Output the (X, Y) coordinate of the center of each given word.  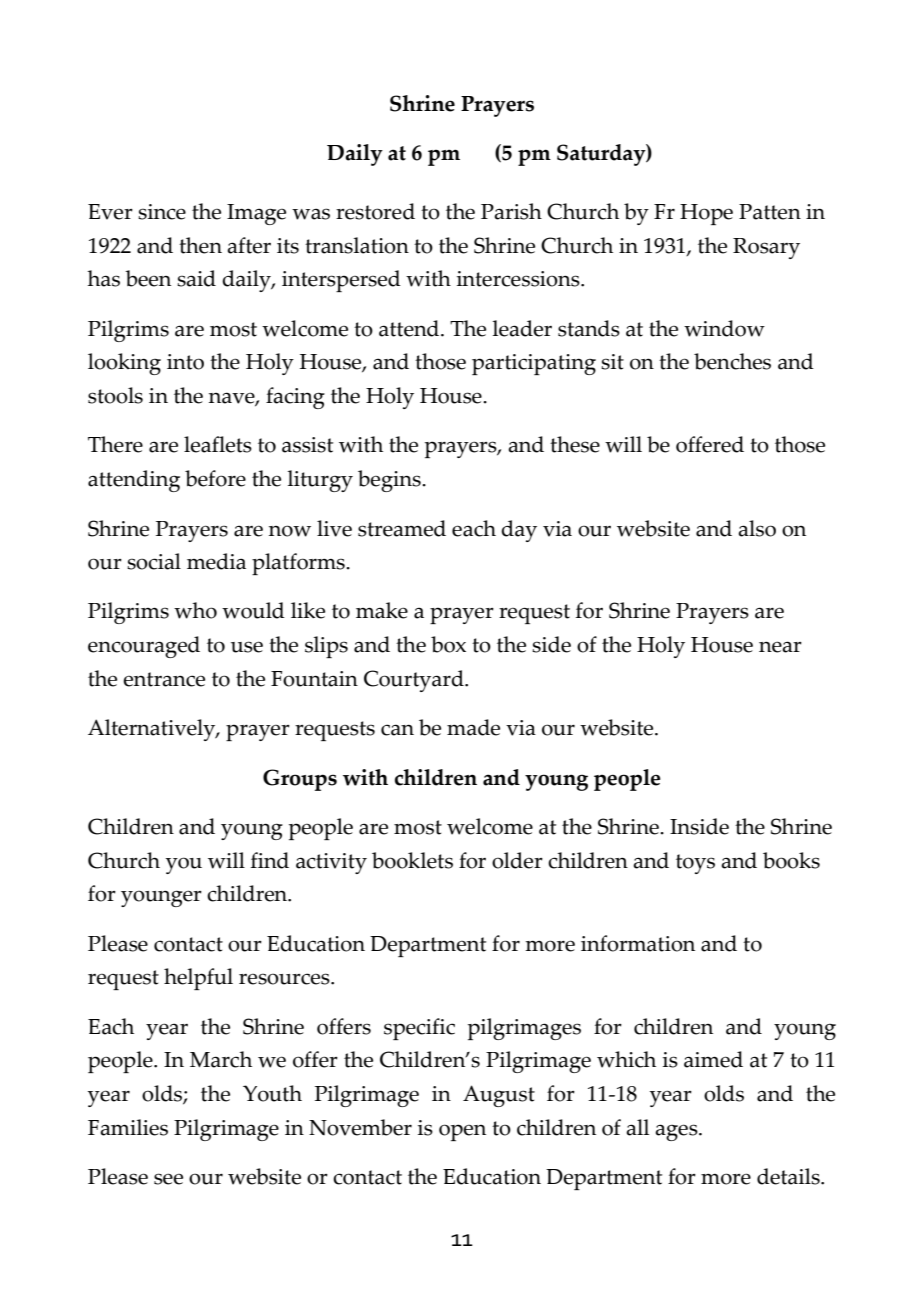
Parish (511, 211)
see (168, 1179)
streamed (402, 528)
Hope (706, 214)
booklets (412, 860)
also (757, 528)
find (270, 860)
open (462, 1132)
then (200, 245)
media (216, 561)
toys (695, 864)
